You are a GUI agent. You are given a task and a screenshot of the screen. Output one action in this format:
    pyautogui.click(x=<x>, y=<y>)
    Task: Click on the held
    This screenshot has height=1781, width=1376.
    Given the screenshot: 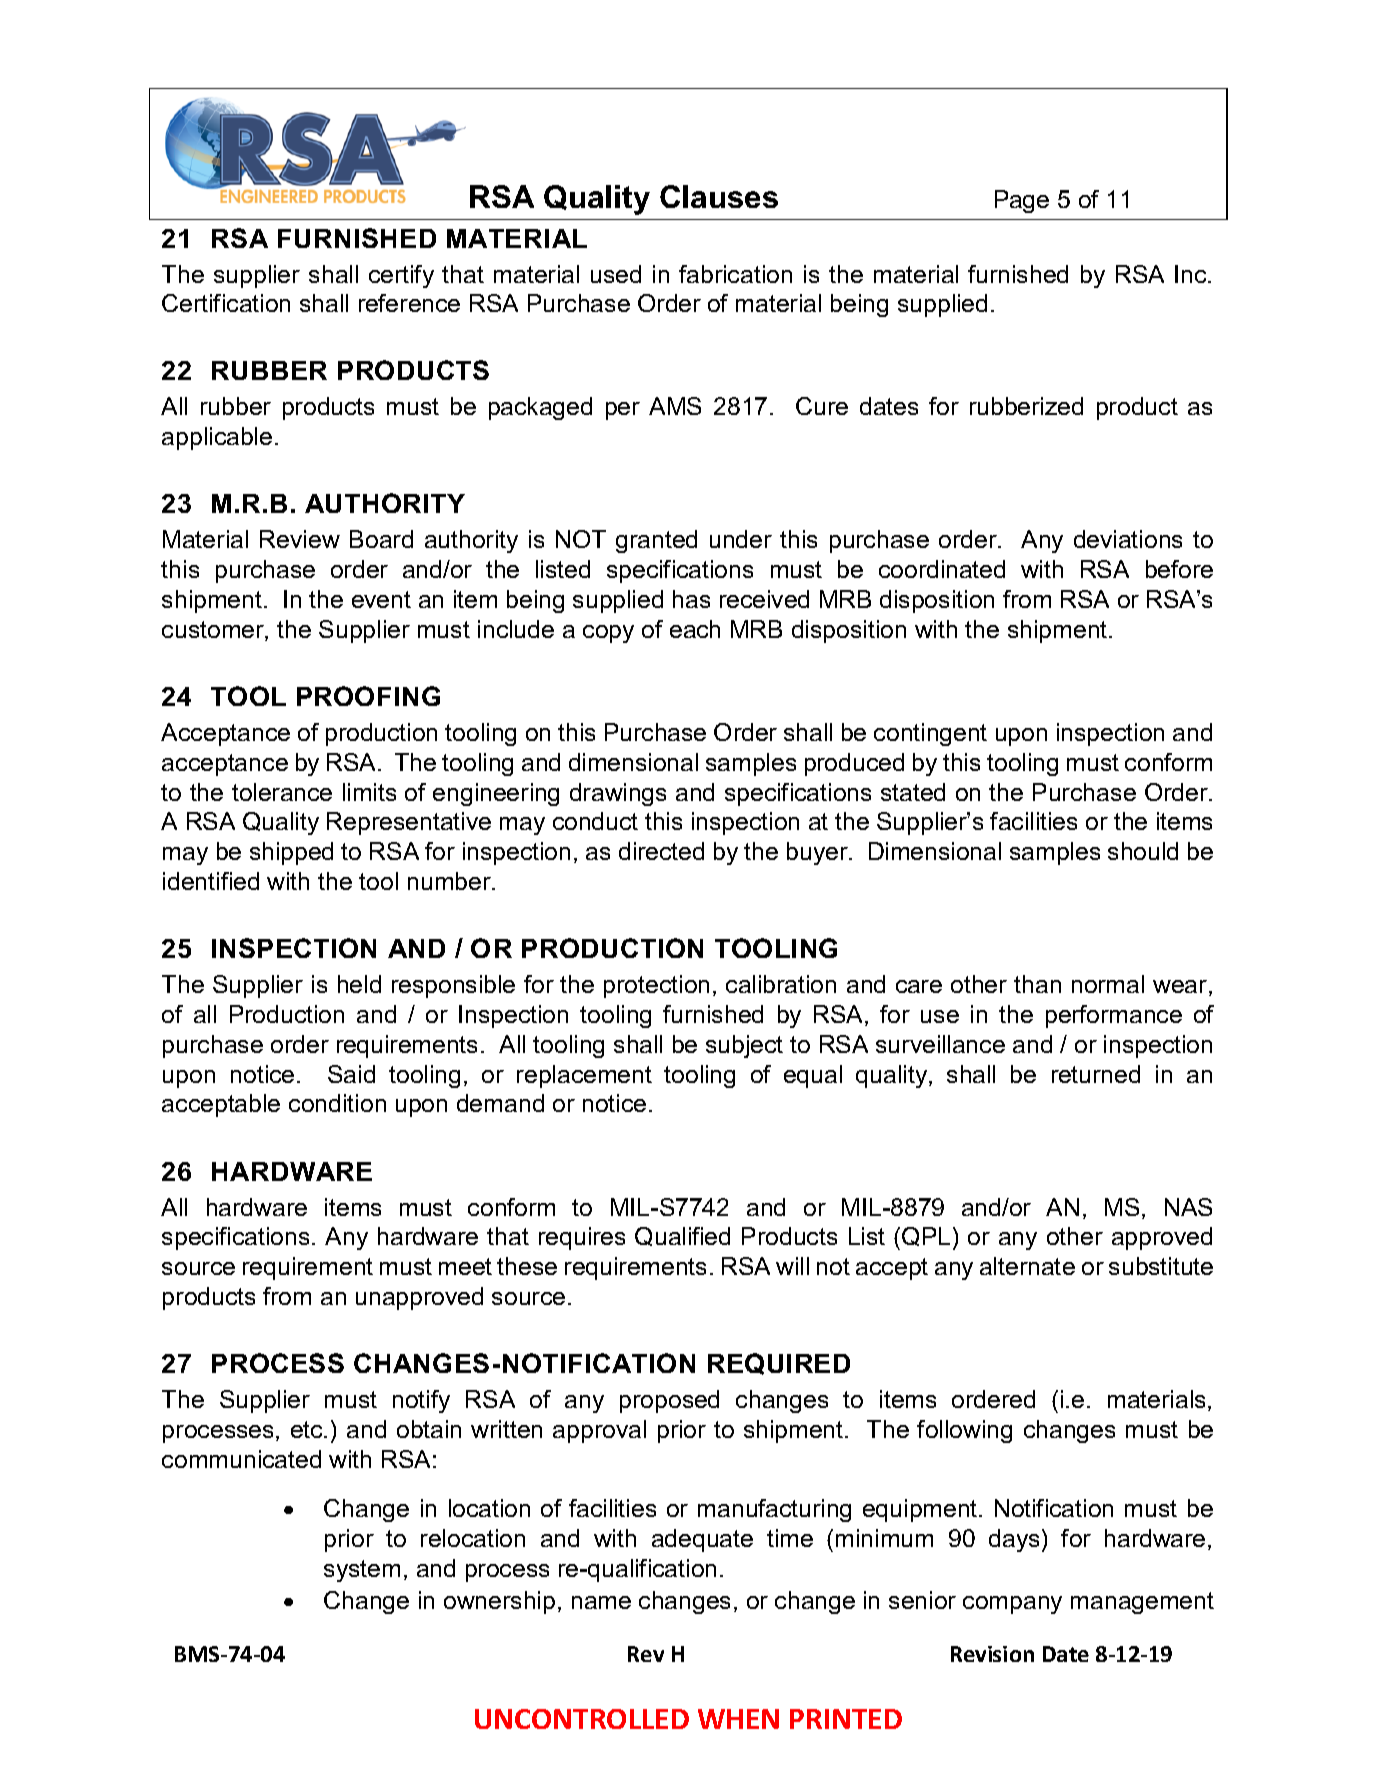 What is the action you would take?
    pyautogui.click(x=359, y=984)
